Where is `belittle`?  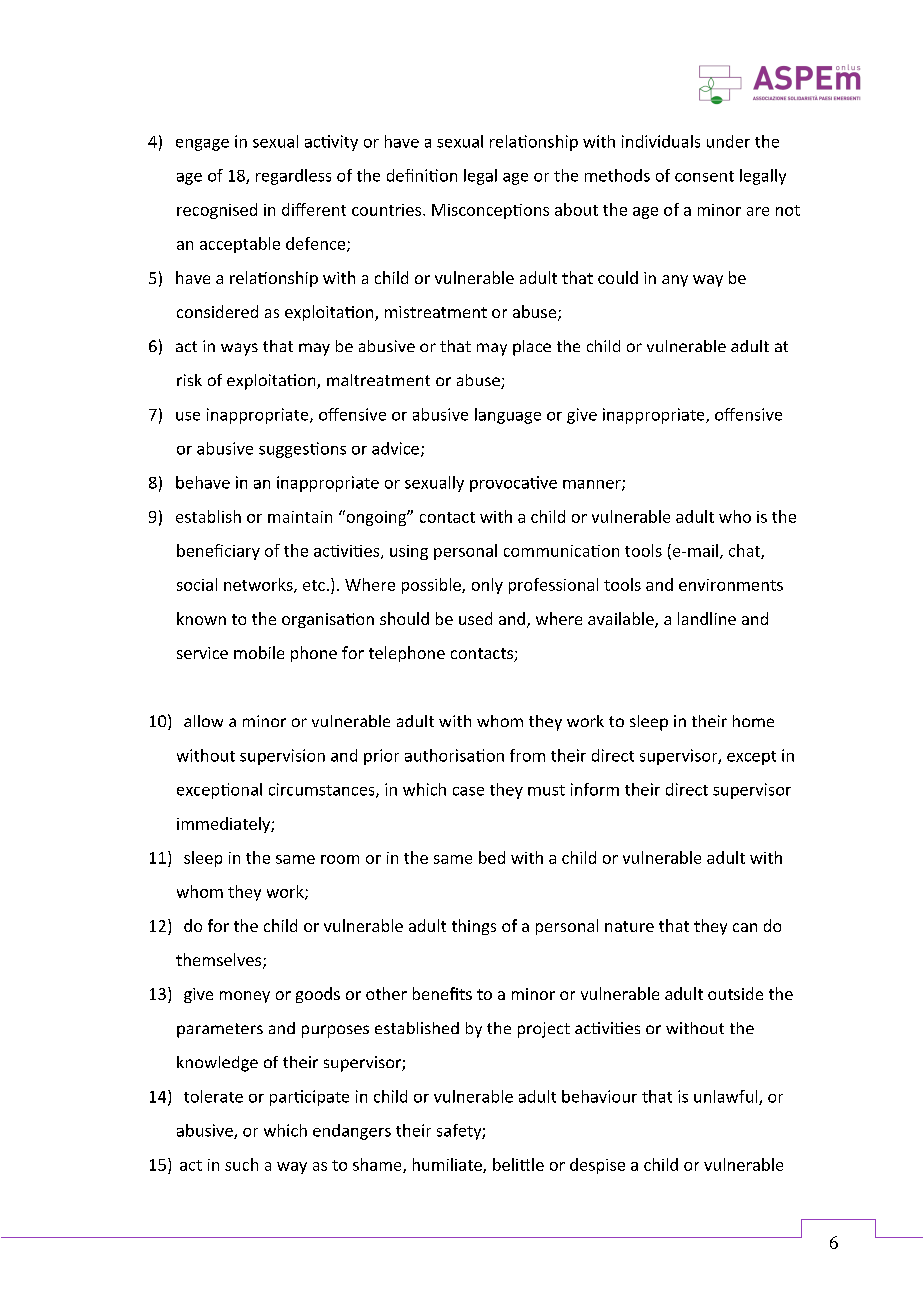
belittle is located at coordinates (518, 1164).
